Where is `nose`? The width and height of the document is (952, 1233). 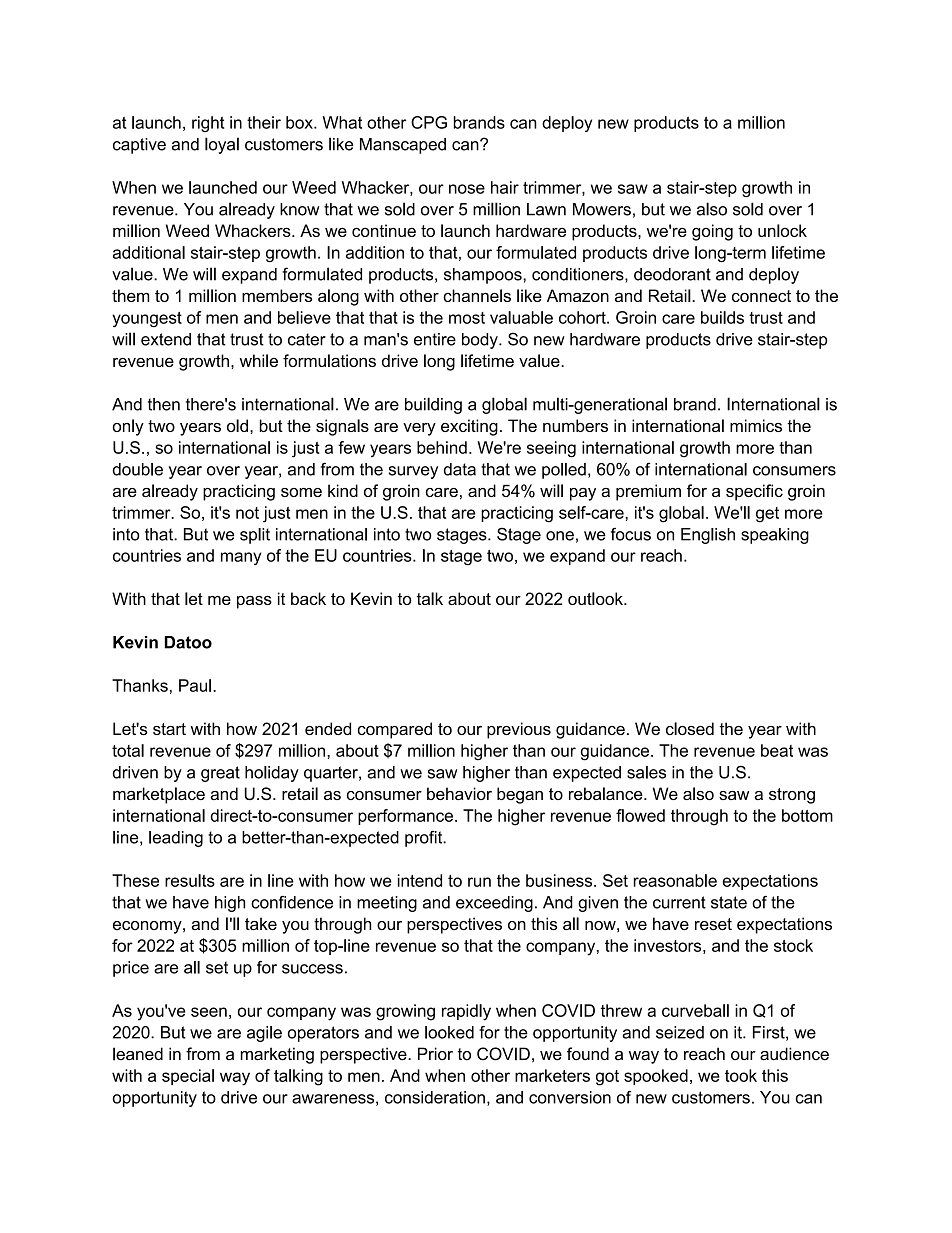
nose is located at coordinates (467, 189).
